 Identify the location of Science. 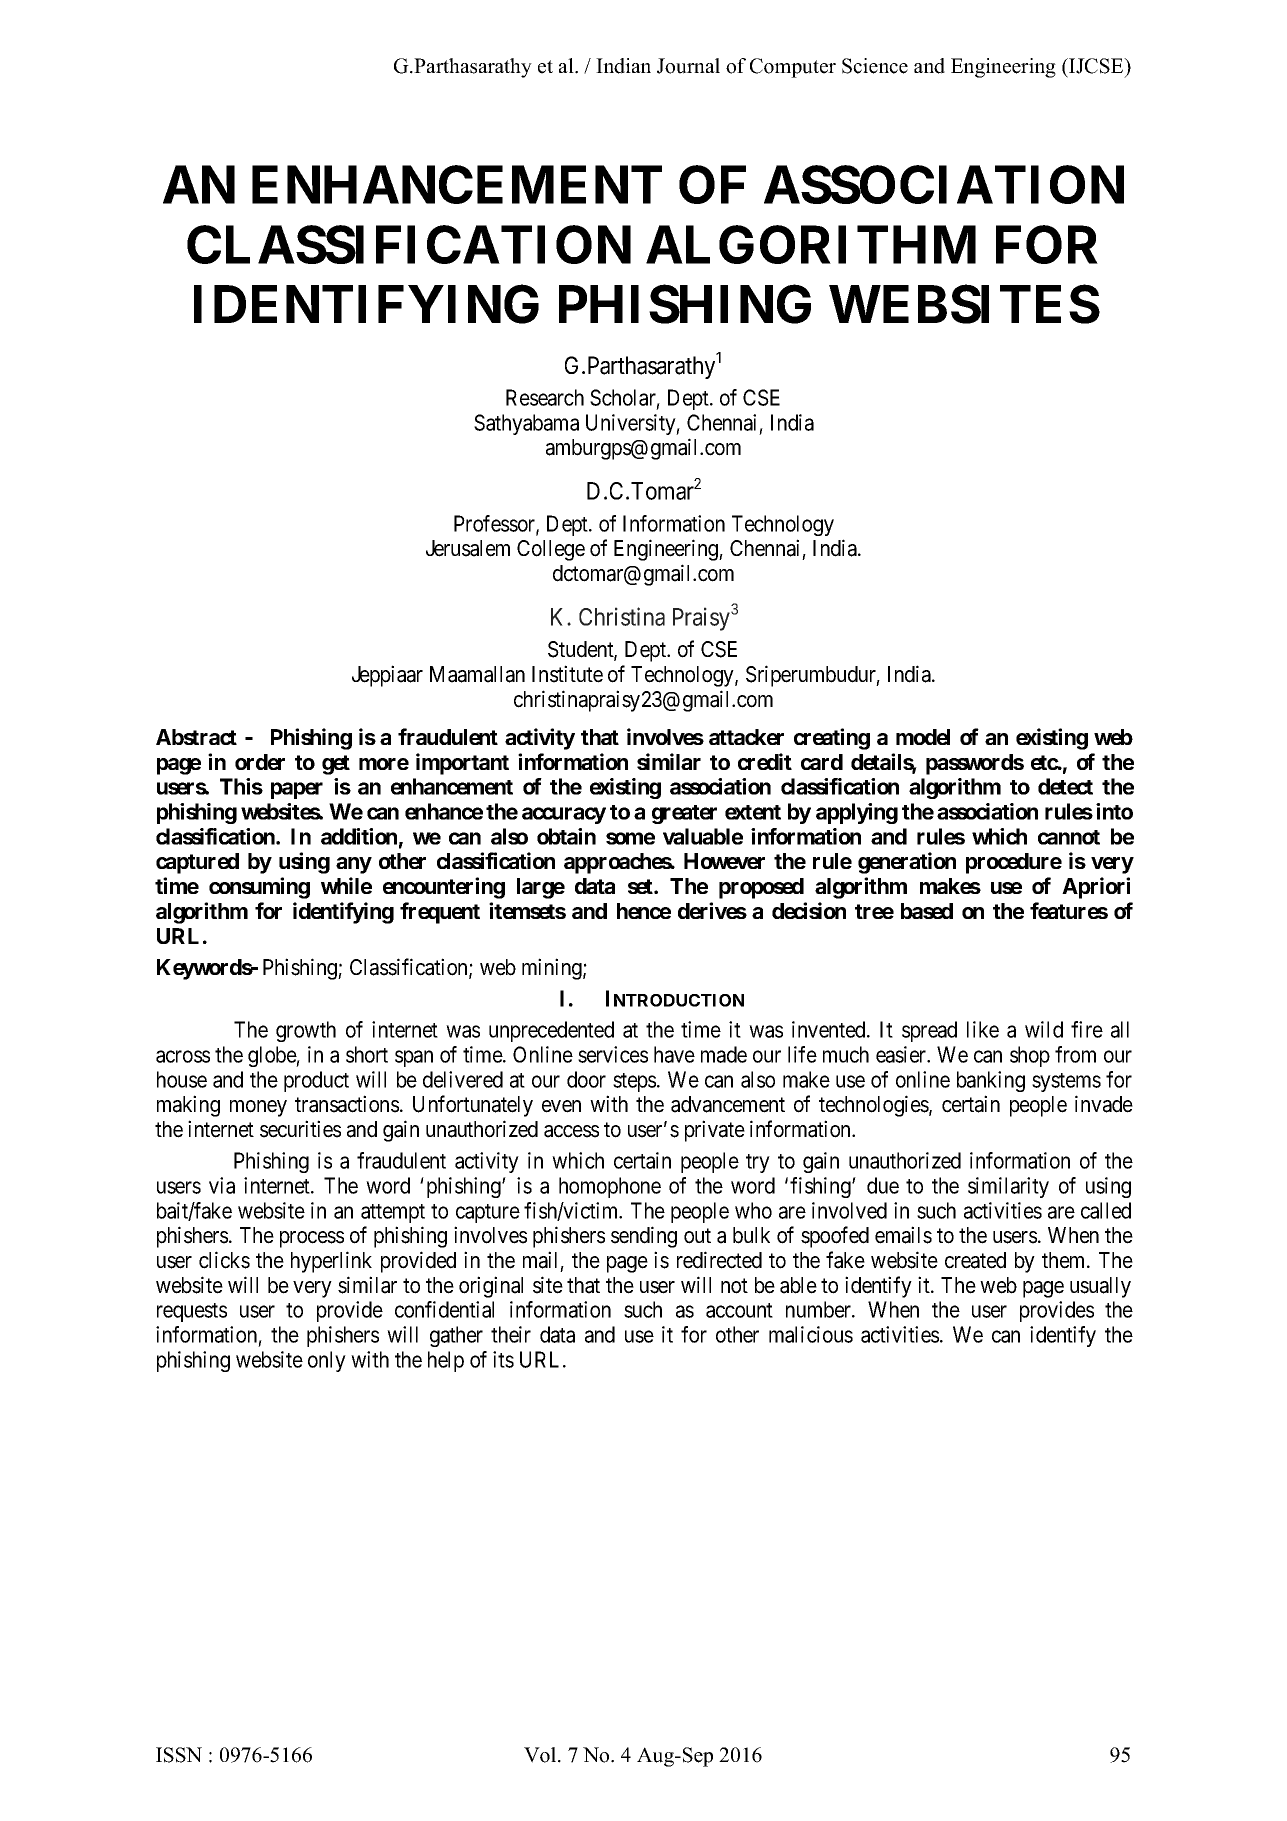
(875, 66).
